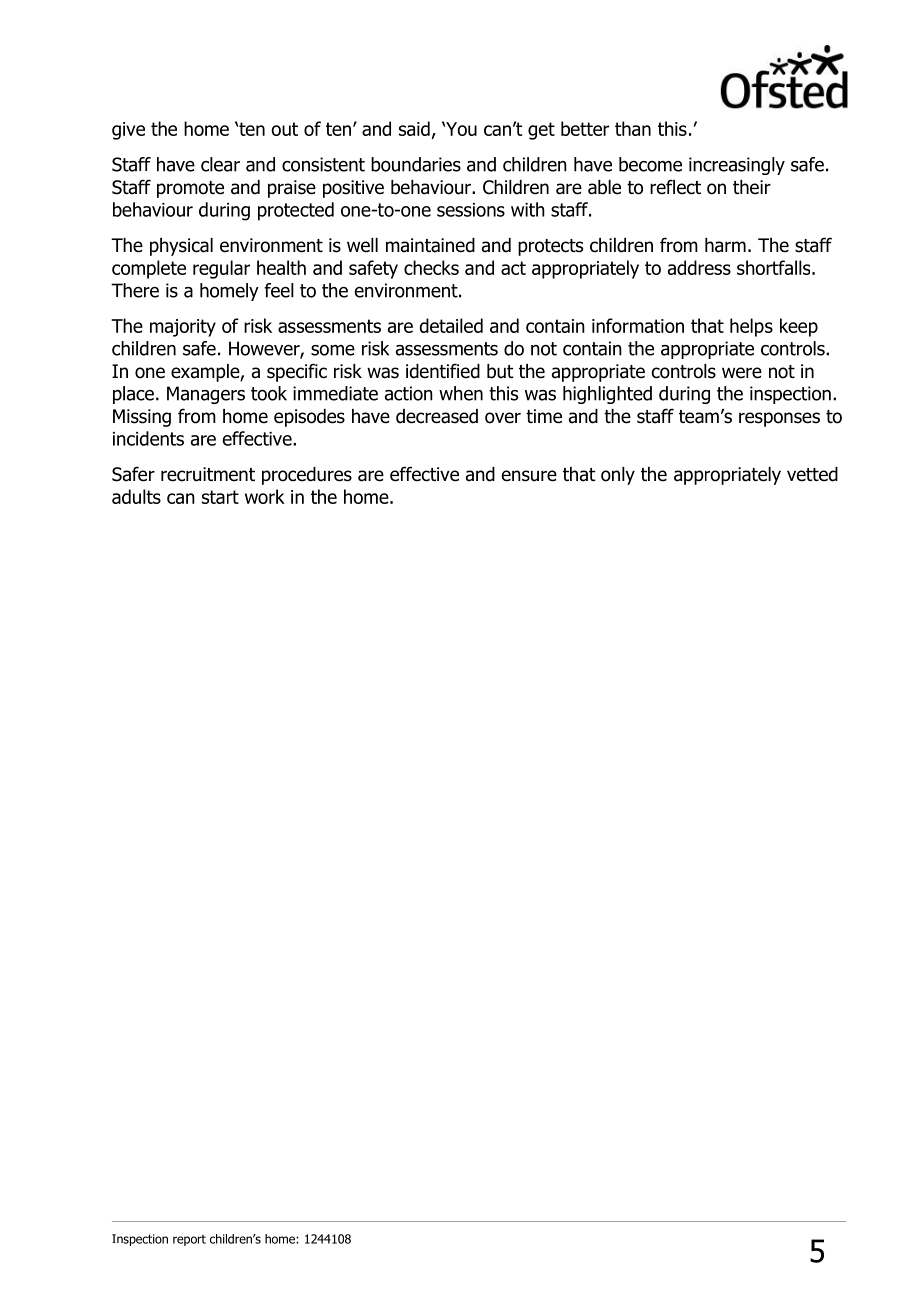 This document has width=924, height=1308. Describe the element at coordinates (220, 164) in the document. I see `clear` at that location.
